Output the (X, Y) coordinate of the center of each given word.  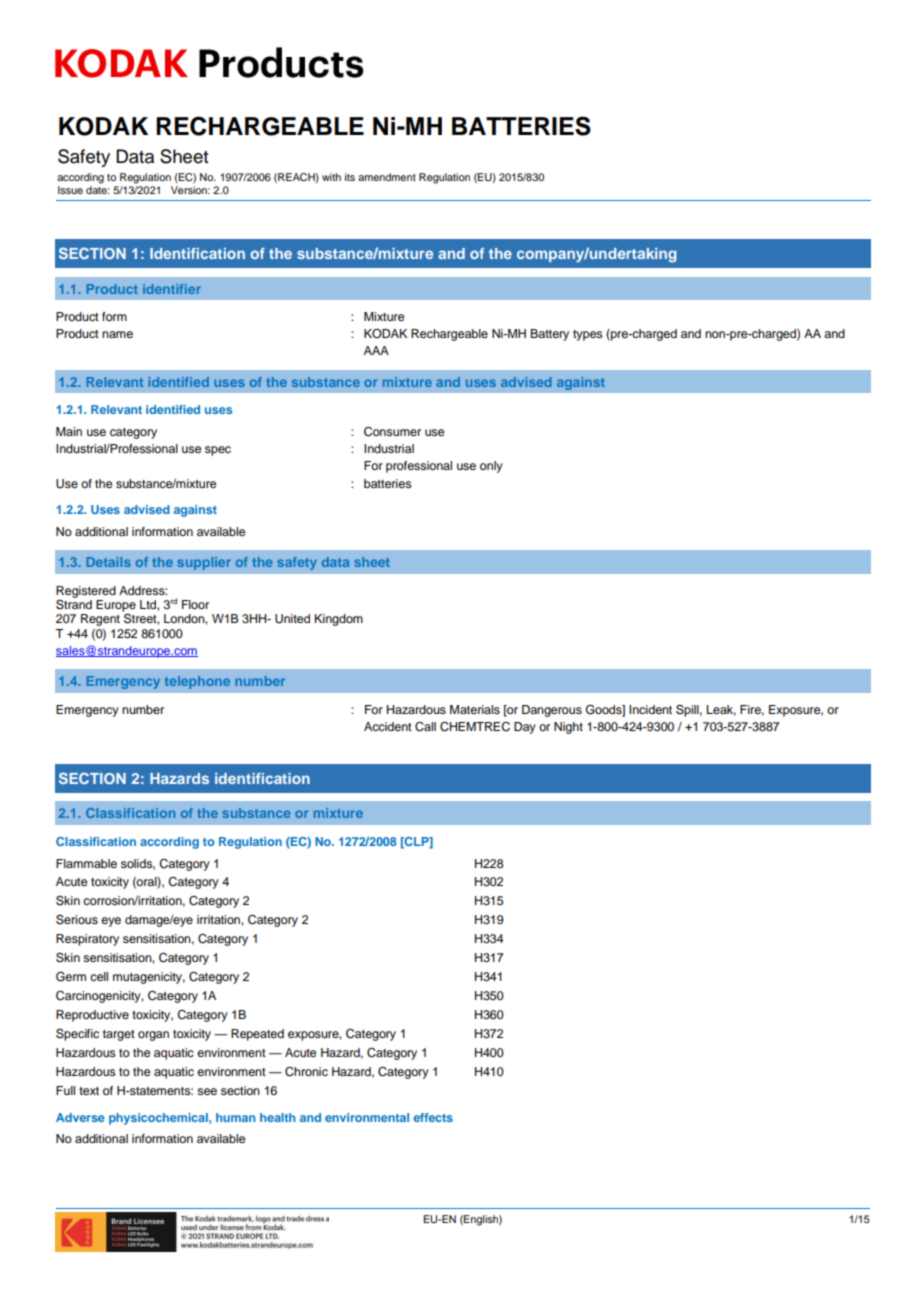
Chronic (306, 1072)
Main (69, 431)
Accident (388, 726)
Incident (650, 709)
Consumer (392, 432)
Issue (70, 190)
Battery (549, 335)
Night (568, 728)
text (89, 1091)
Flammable (86, 863)
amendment (387, 177)
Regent (100, 620)
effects (433, 1117)
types (588, 335)
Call (425, 727)
